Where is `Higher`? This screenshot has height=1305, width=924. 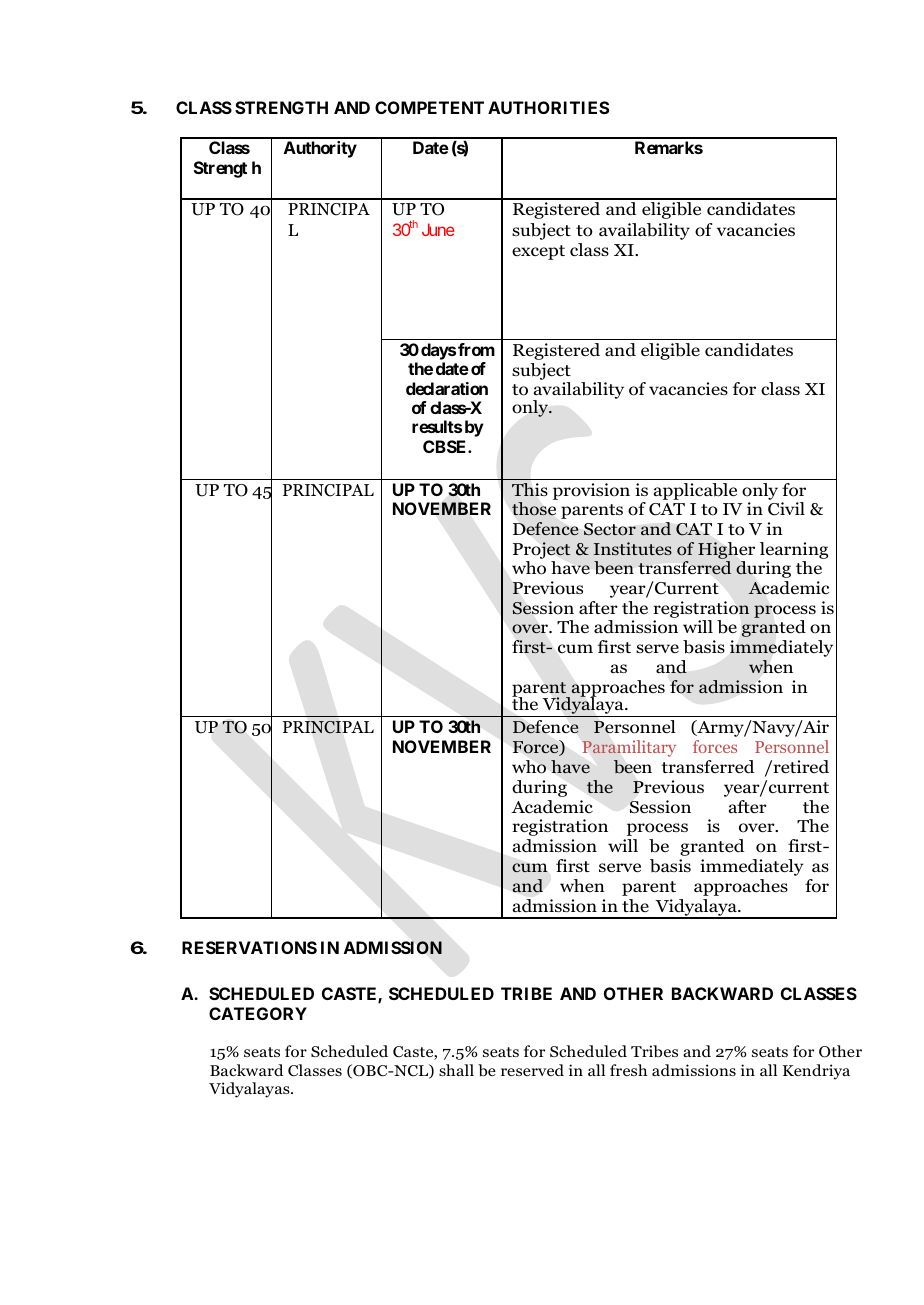
Higher is located at coordinates (726, 550).
